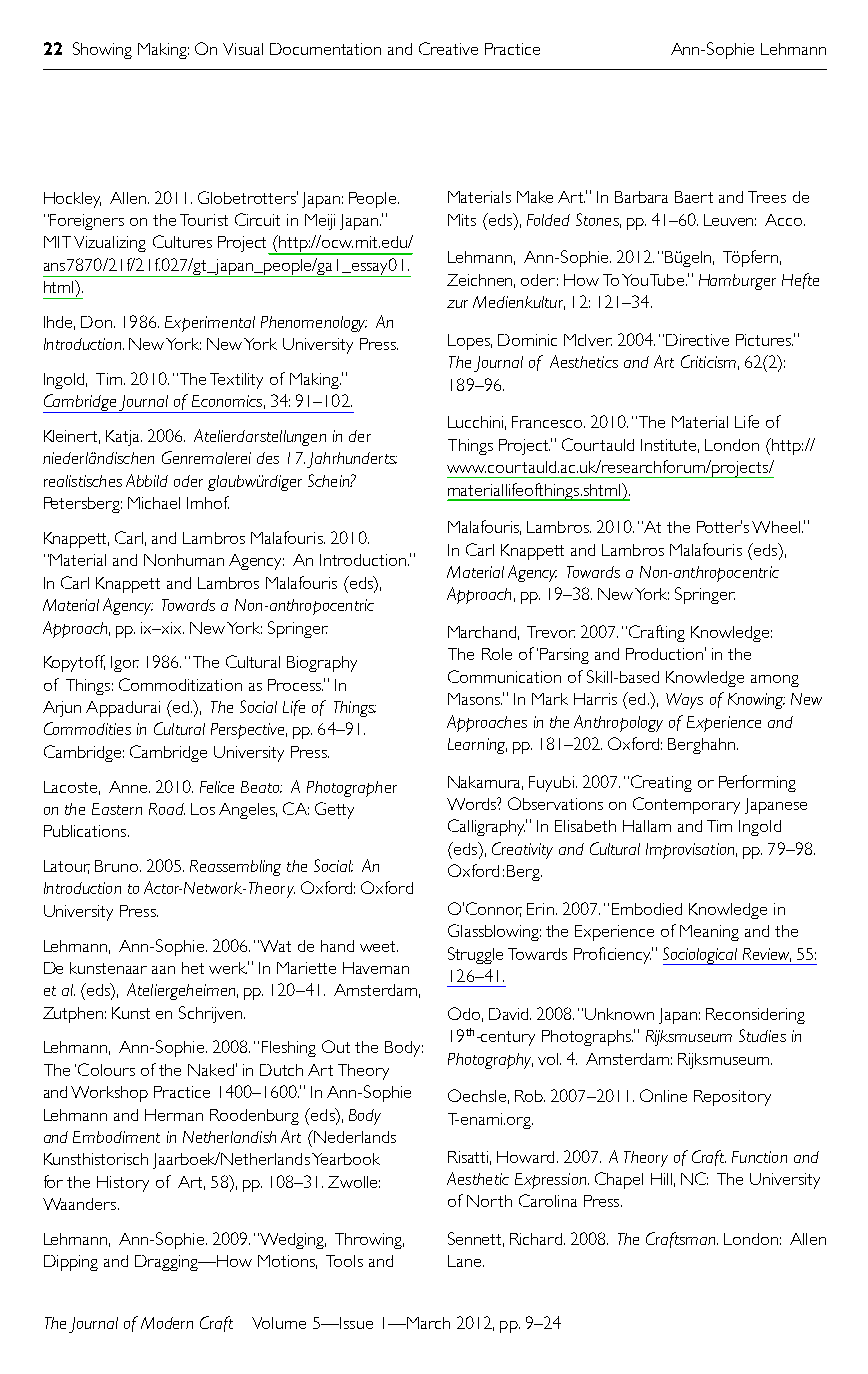 Image resolution: width=868 pixels, height=1374 pixels. Describe the element at coordinates (684, 701) in the image. I see `Ways` at that location.
